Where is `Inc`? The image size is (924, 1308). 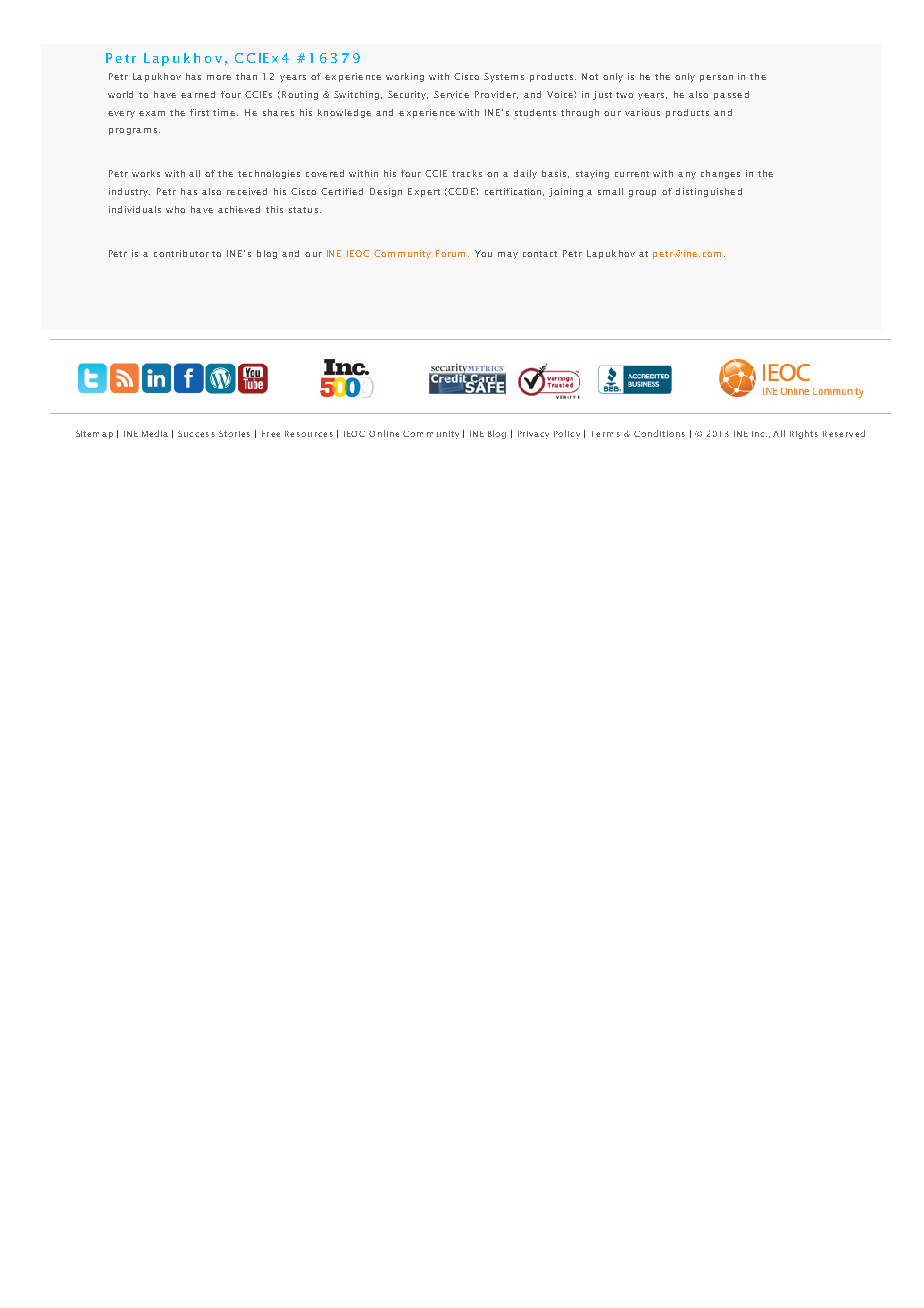
Inc is located at coordinates (759, 434).
